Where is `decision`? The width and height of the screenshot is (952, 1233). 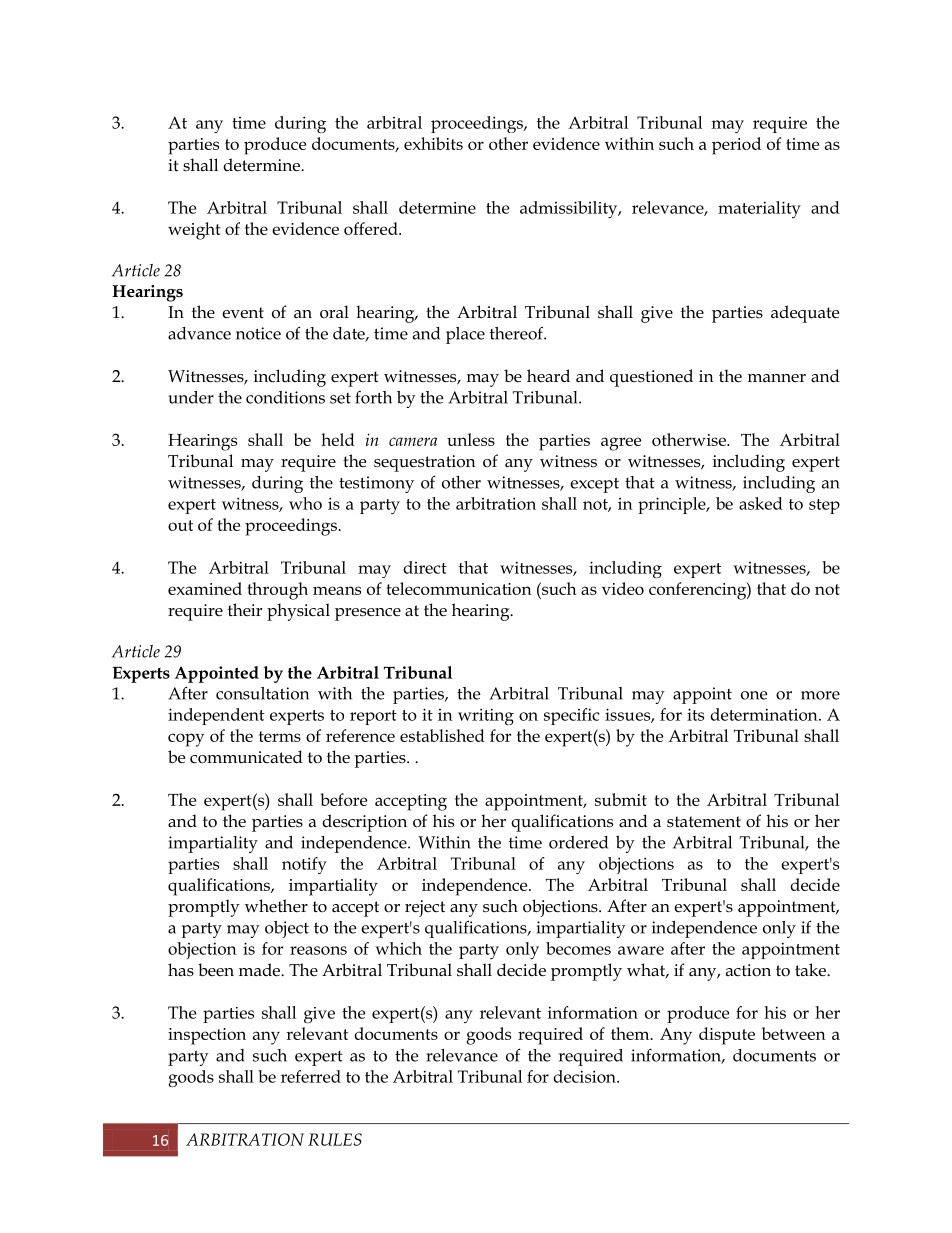
decision is located at coordinates (585, 1076).
